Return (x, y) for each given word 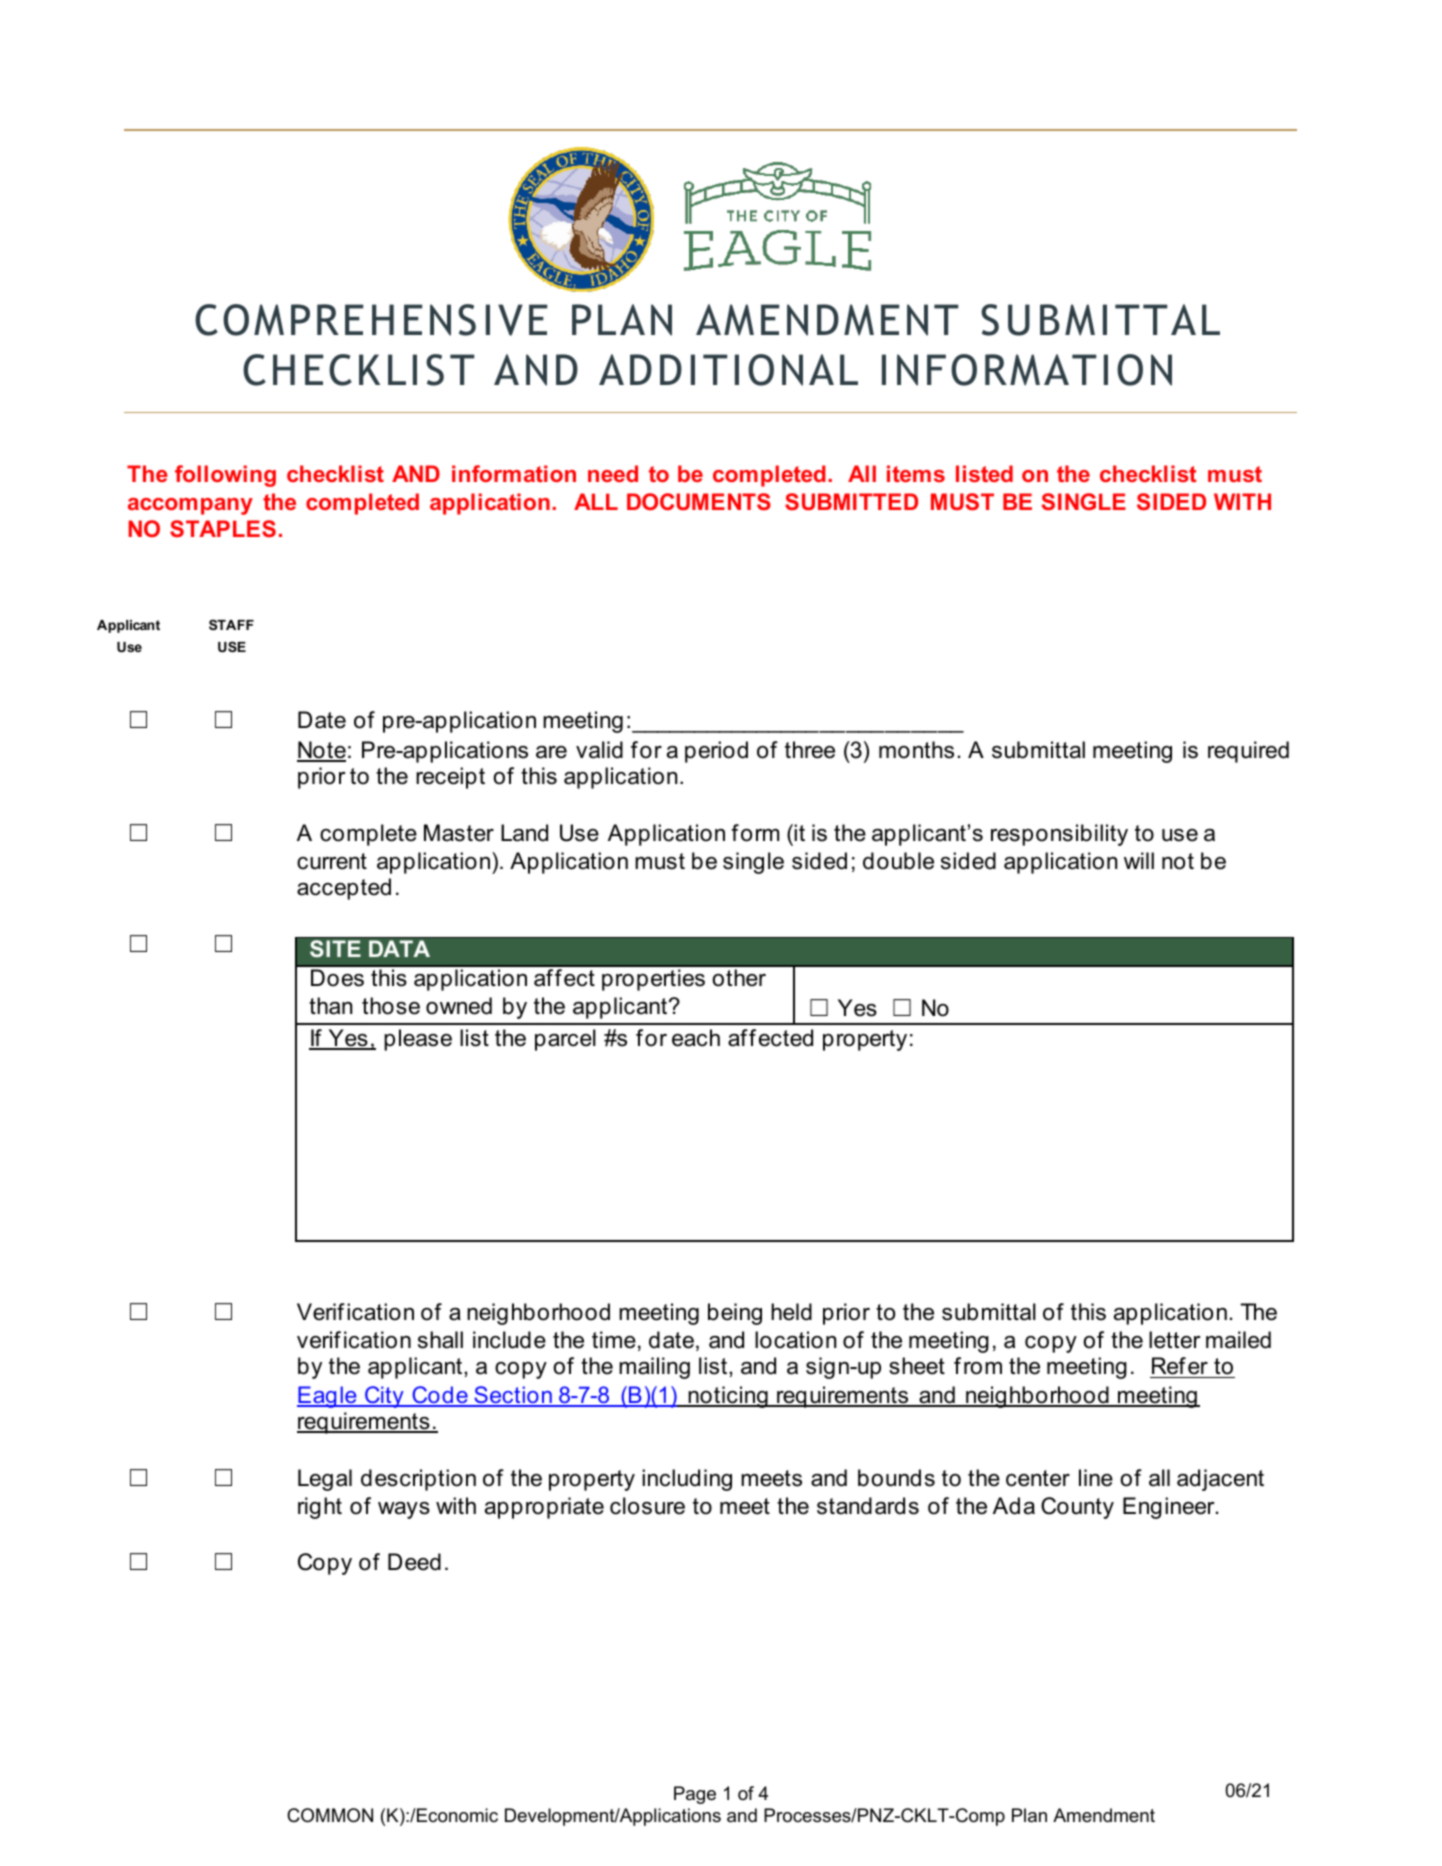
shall (440, 1340)
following (225, 476)
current (332, 861)
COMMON (330, 1815)
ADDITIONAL (728, 370)
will (1139, 860)
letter (1175, 1340)
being (735, 1314)
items (916, 473)
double (898, 861)
